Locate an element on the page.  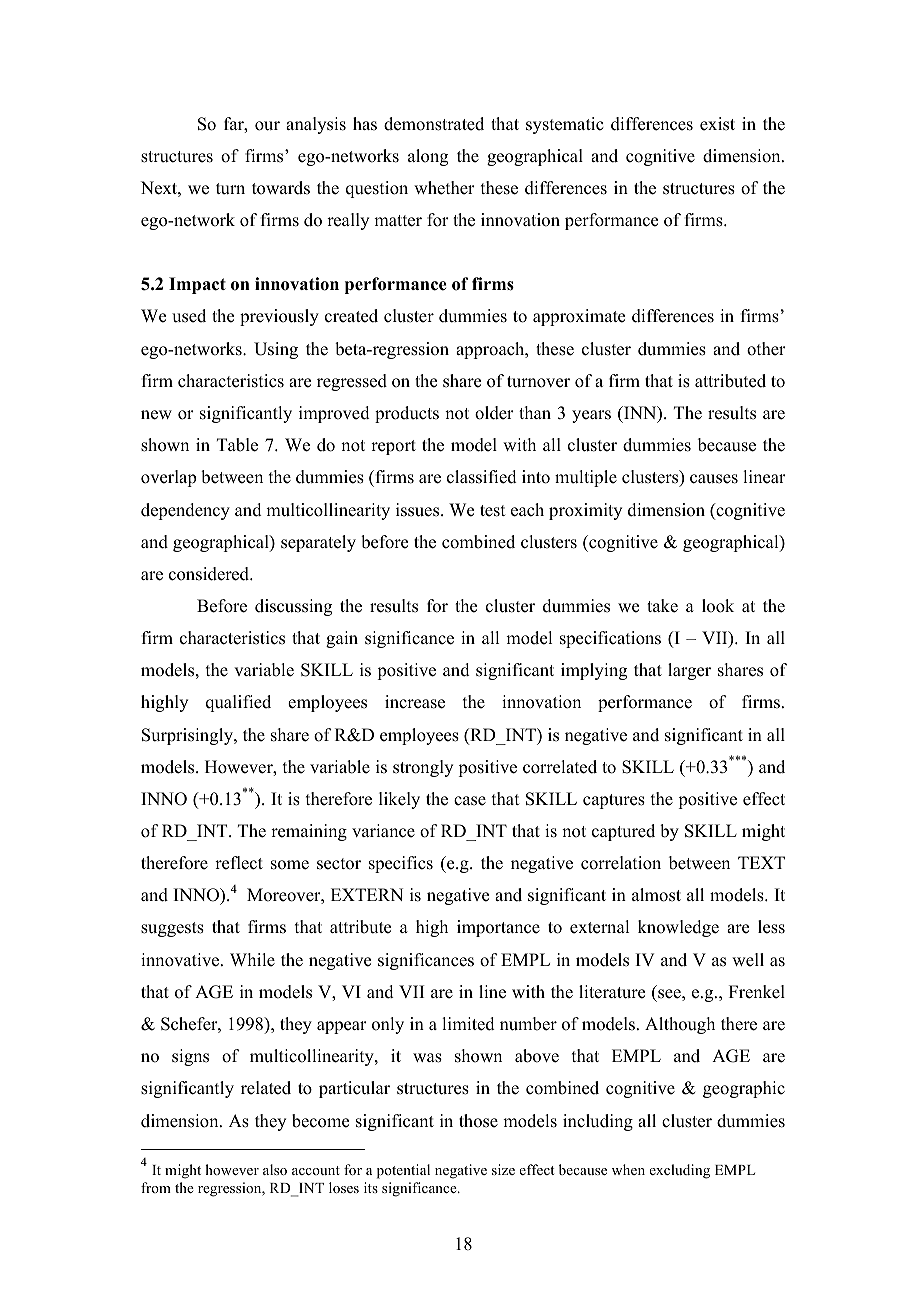
look is located at coordinates (718, 606).
